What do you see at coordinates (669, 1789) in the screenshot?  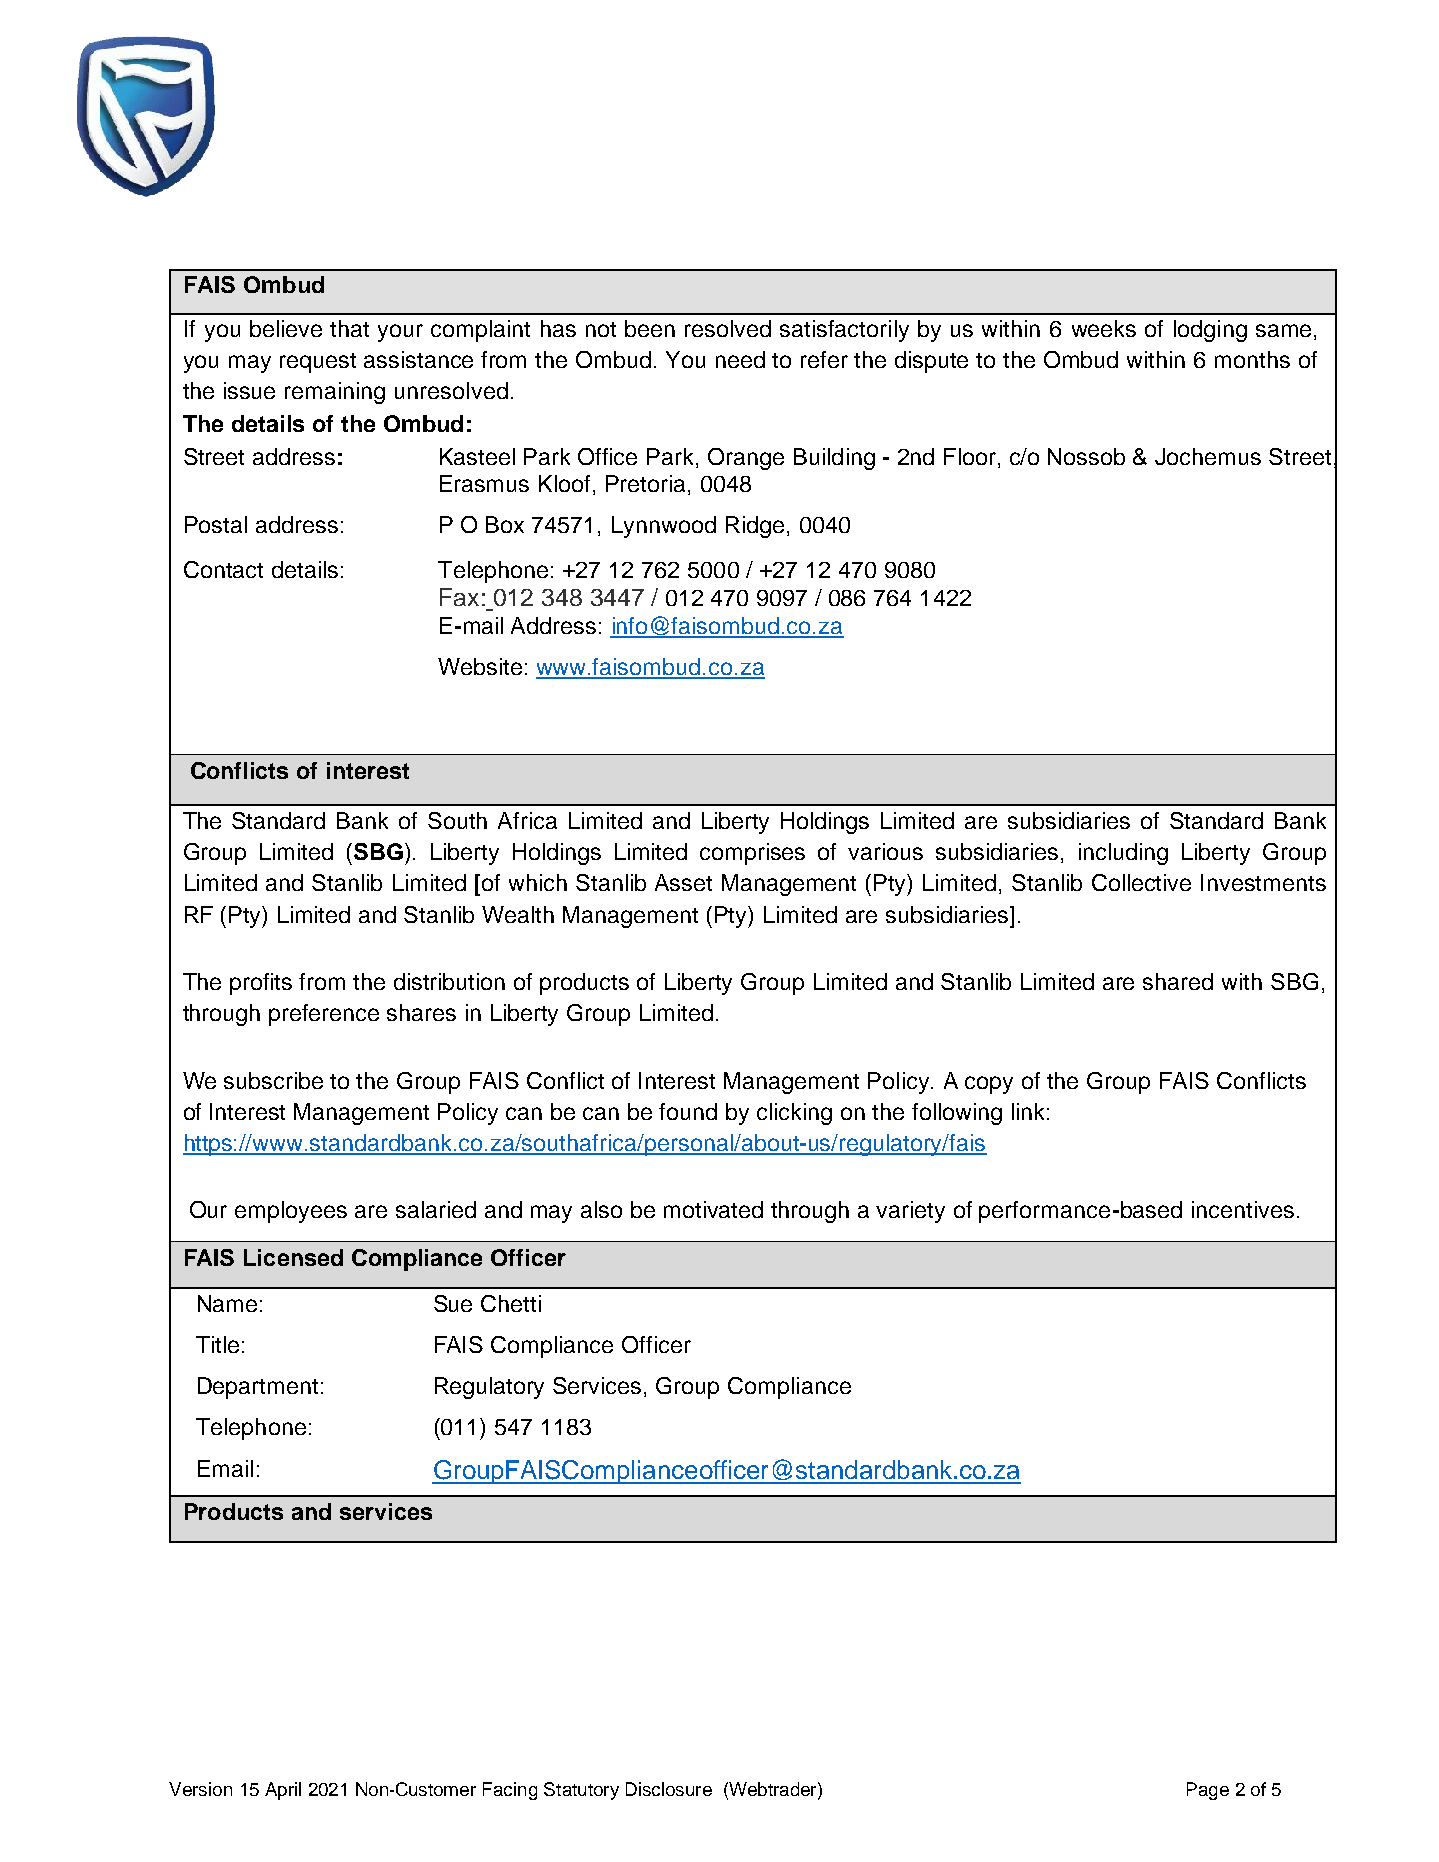 I see `Disclosure` at bounding box center [669, 1789].
